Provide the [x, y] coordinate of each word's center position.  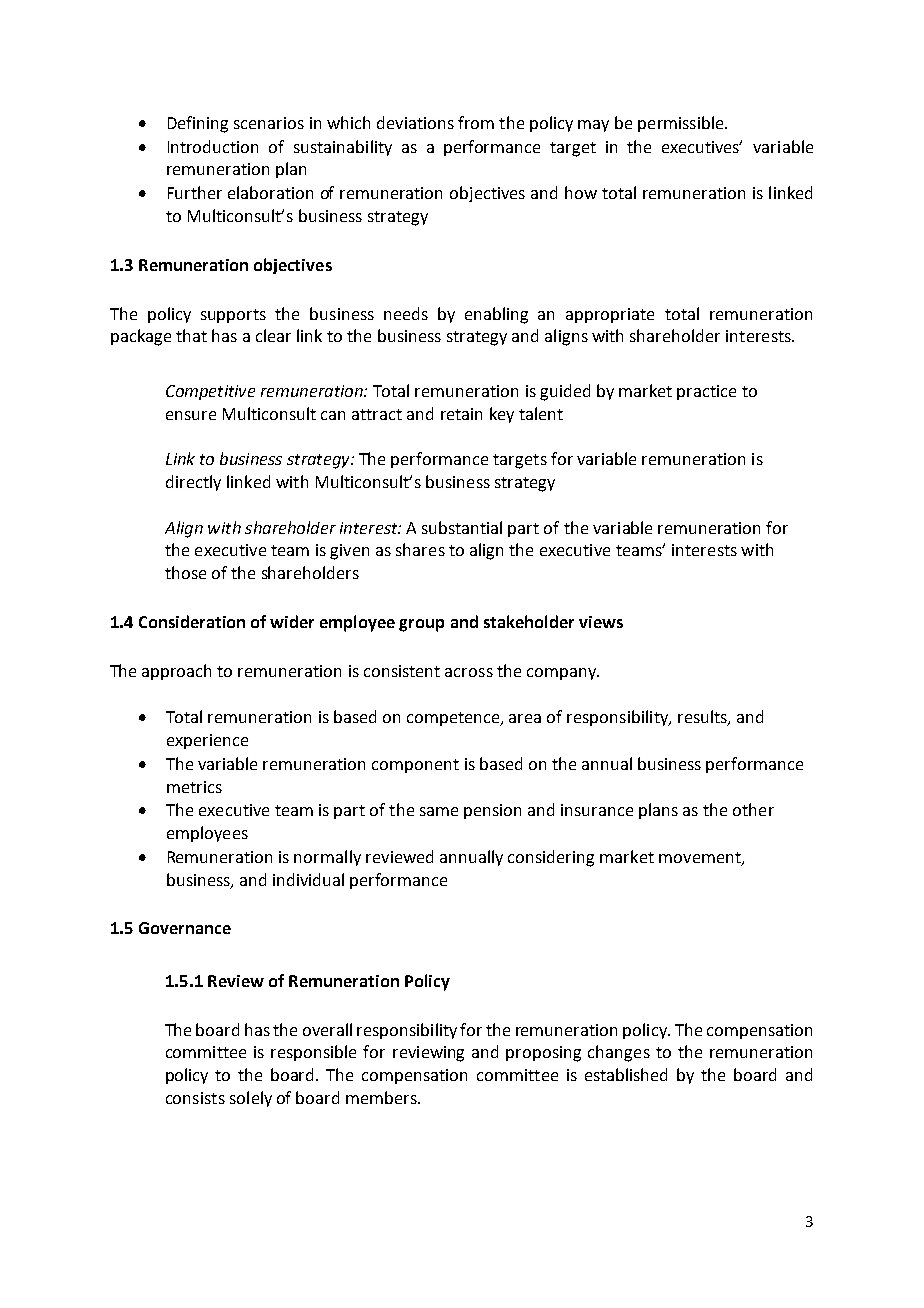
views [601, 622]
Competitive [210, 392]
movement [701, 859]
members [382, 1097]
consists [195, 1098]
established [626, 1074]
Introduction [213, 146]
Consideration [192, 621]
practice [706, 392]
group [421, 625]
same [439, 811]
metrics [194, 787]
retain [461, 414]
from [476, 122]
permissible [682, 124]
